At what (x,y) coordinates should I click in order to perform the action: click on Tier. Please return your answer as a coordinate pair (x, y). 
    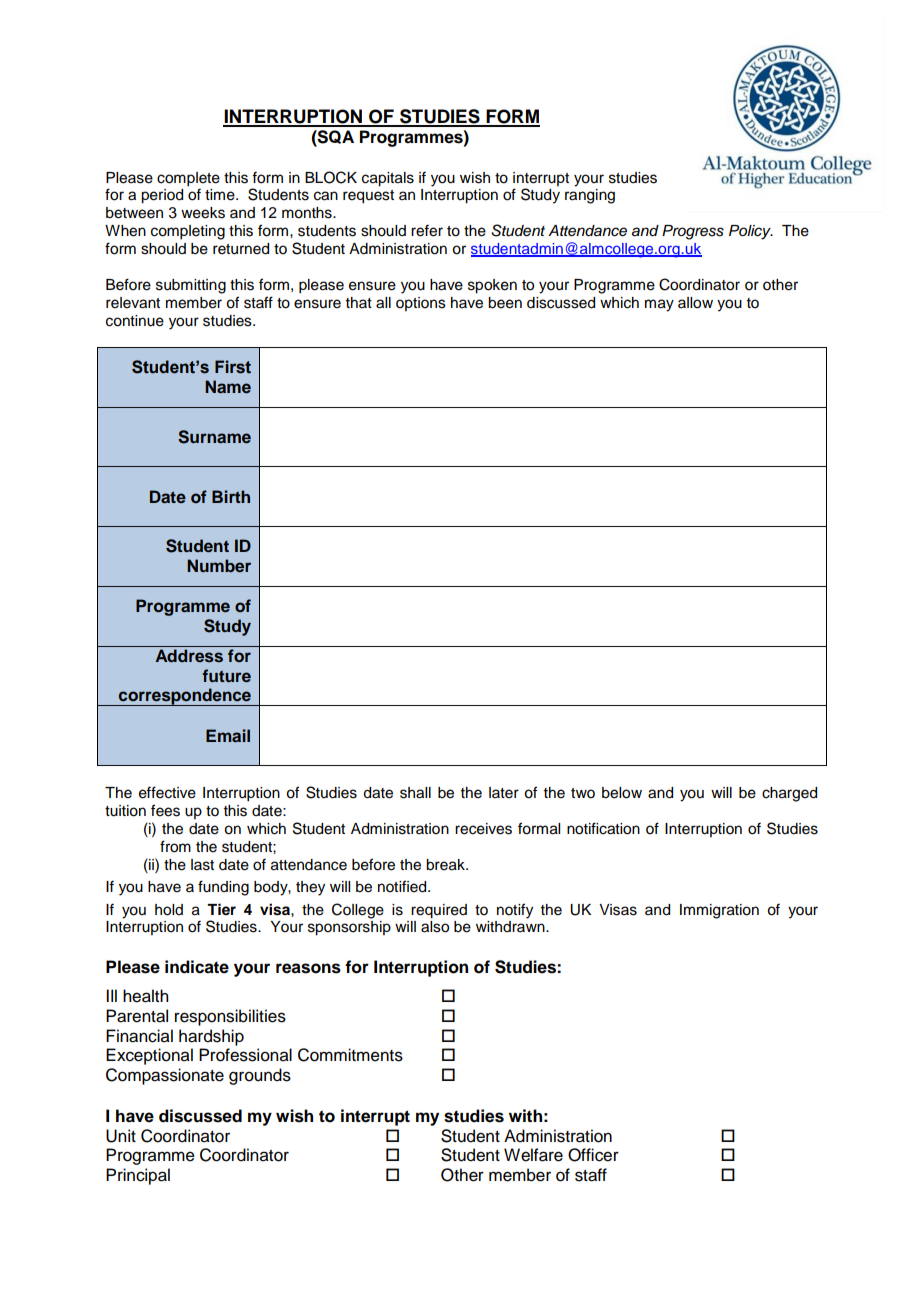
    Looking at the image, I should click on (221, 909).
